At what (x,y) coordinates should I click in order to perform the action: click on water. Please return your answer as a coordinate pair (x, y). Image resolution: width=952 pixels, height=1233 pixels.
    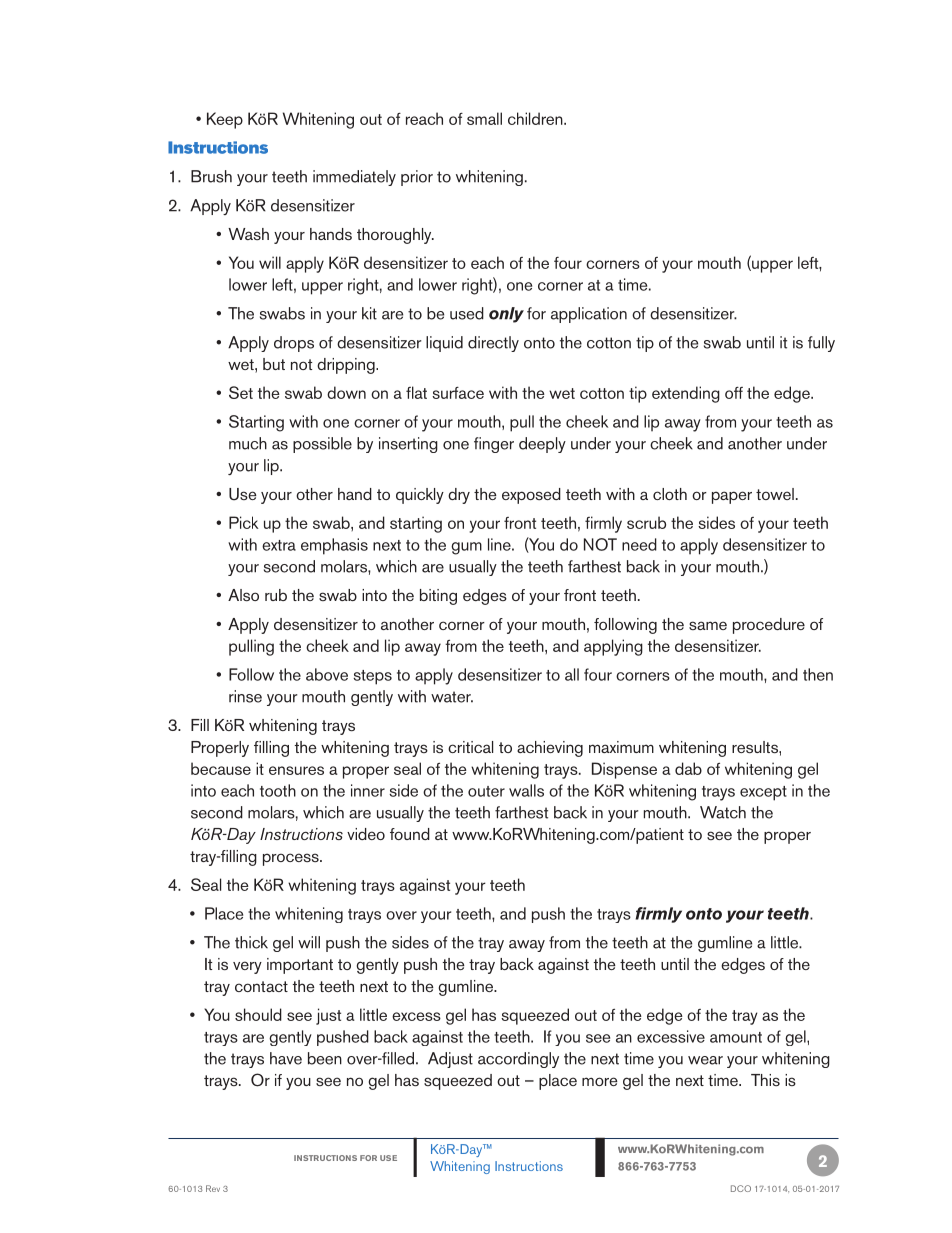
    Looking at the image, I should click on (452, 697).
